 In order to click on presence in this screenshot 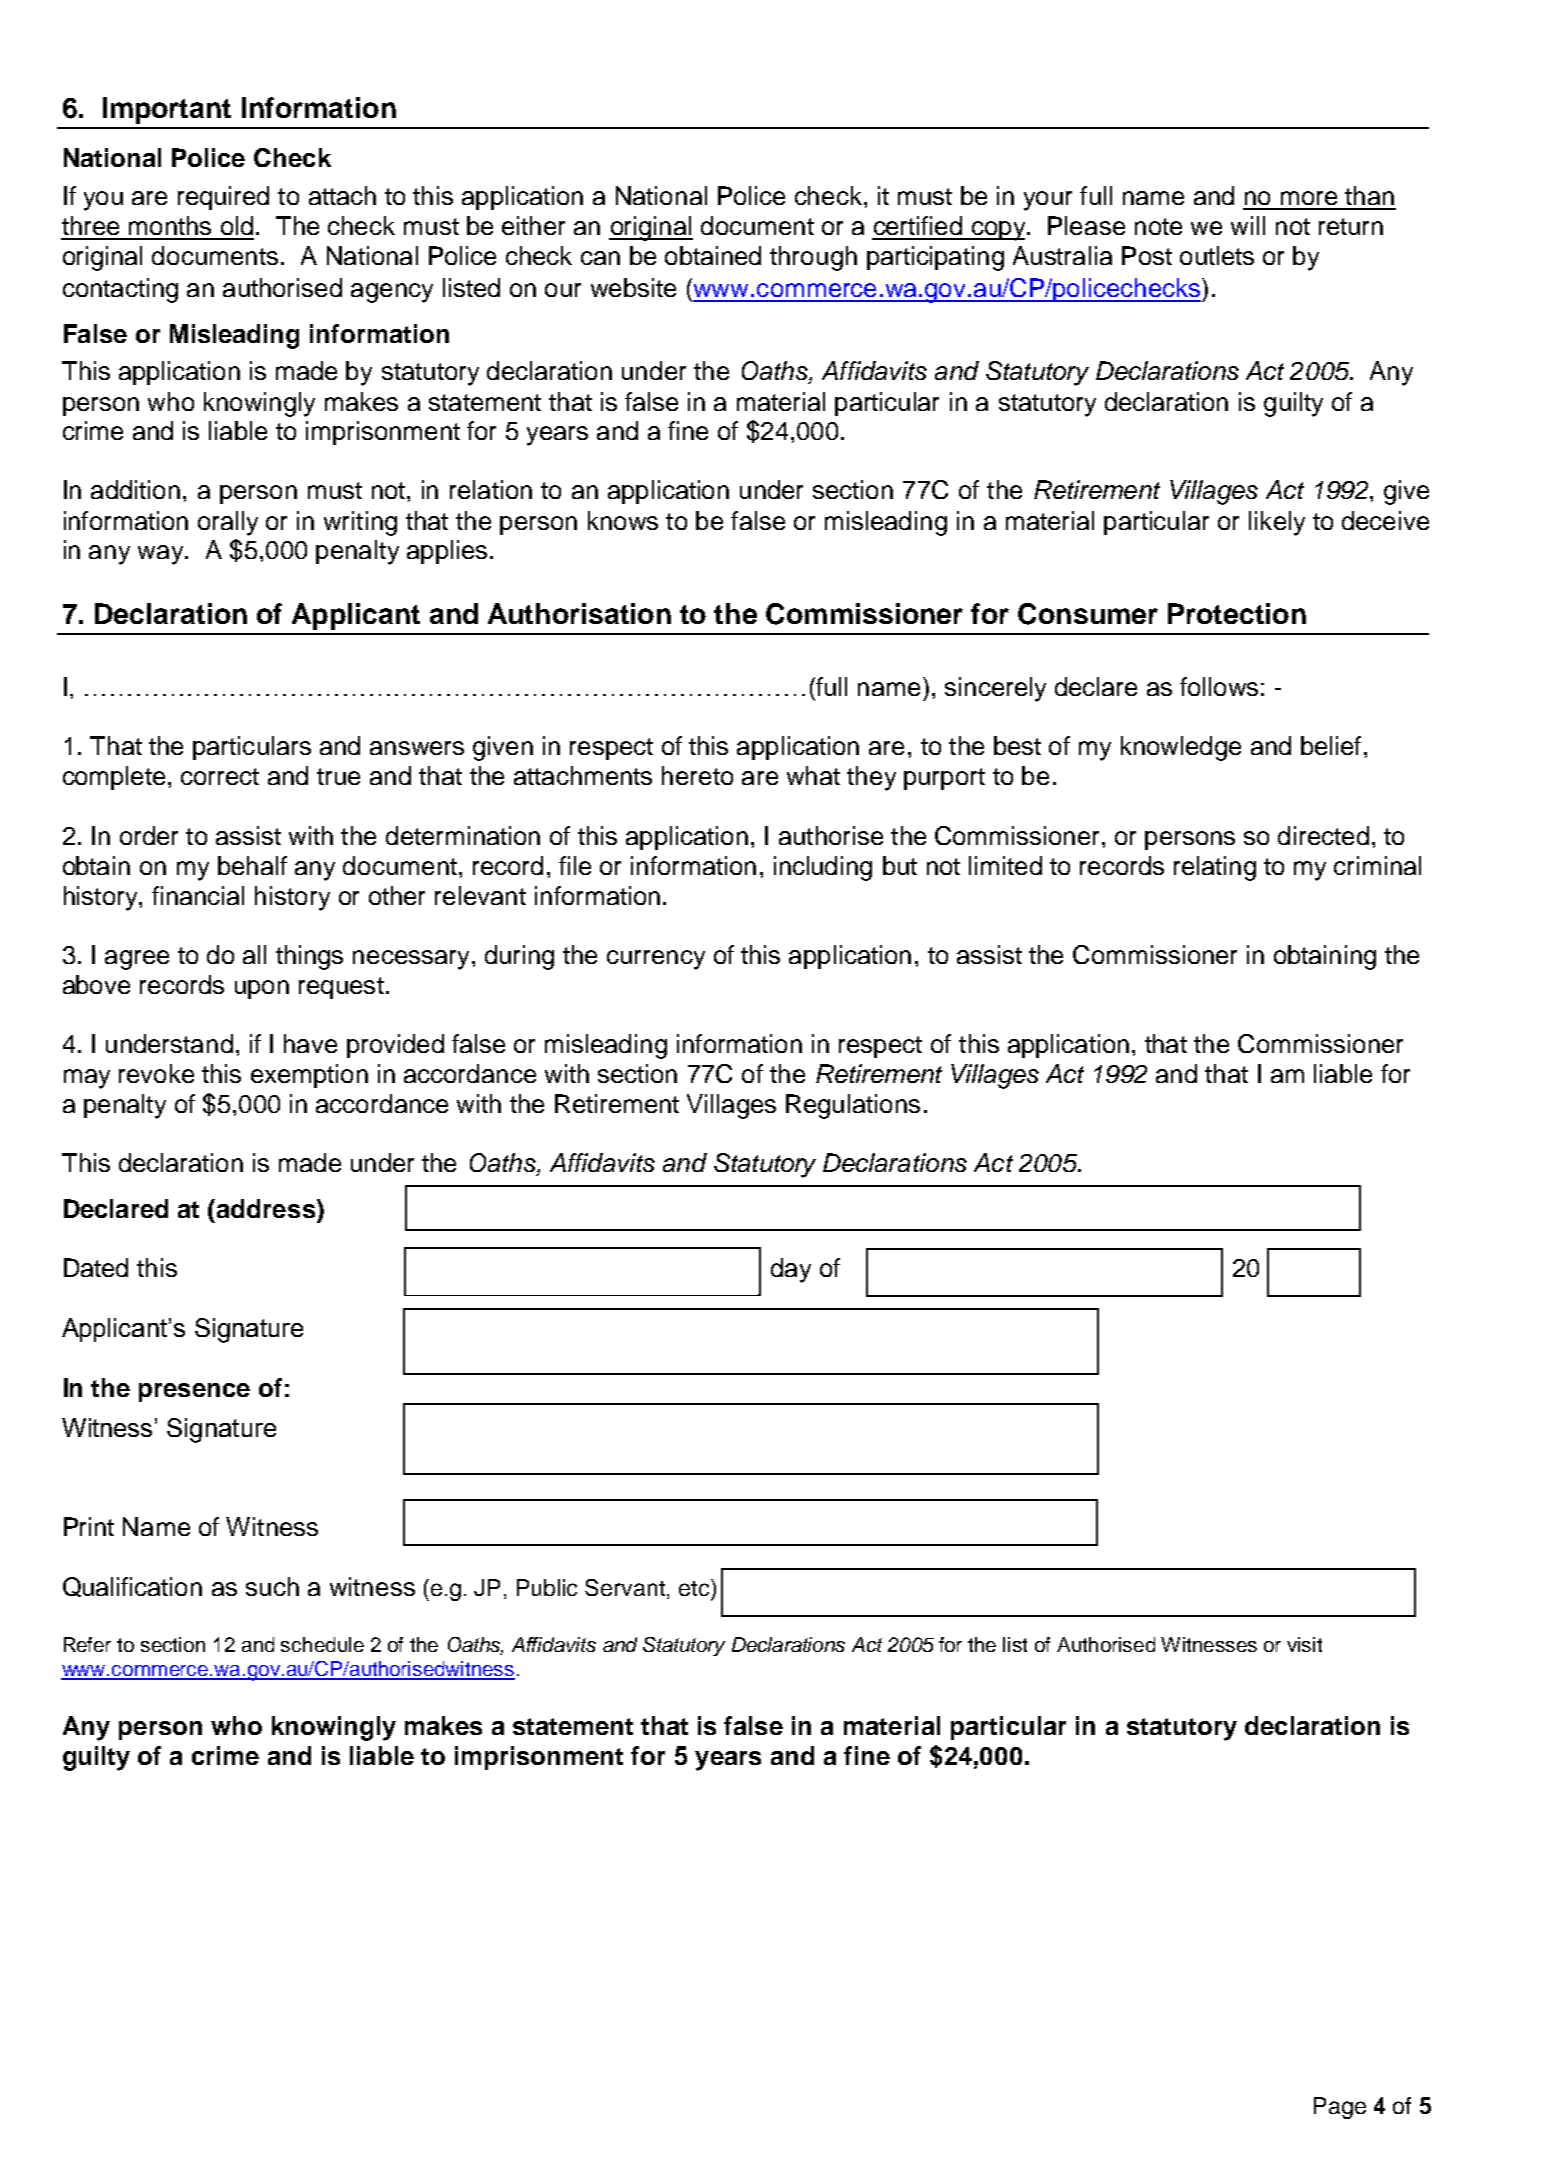, I will do `click(194, 1392)`.
